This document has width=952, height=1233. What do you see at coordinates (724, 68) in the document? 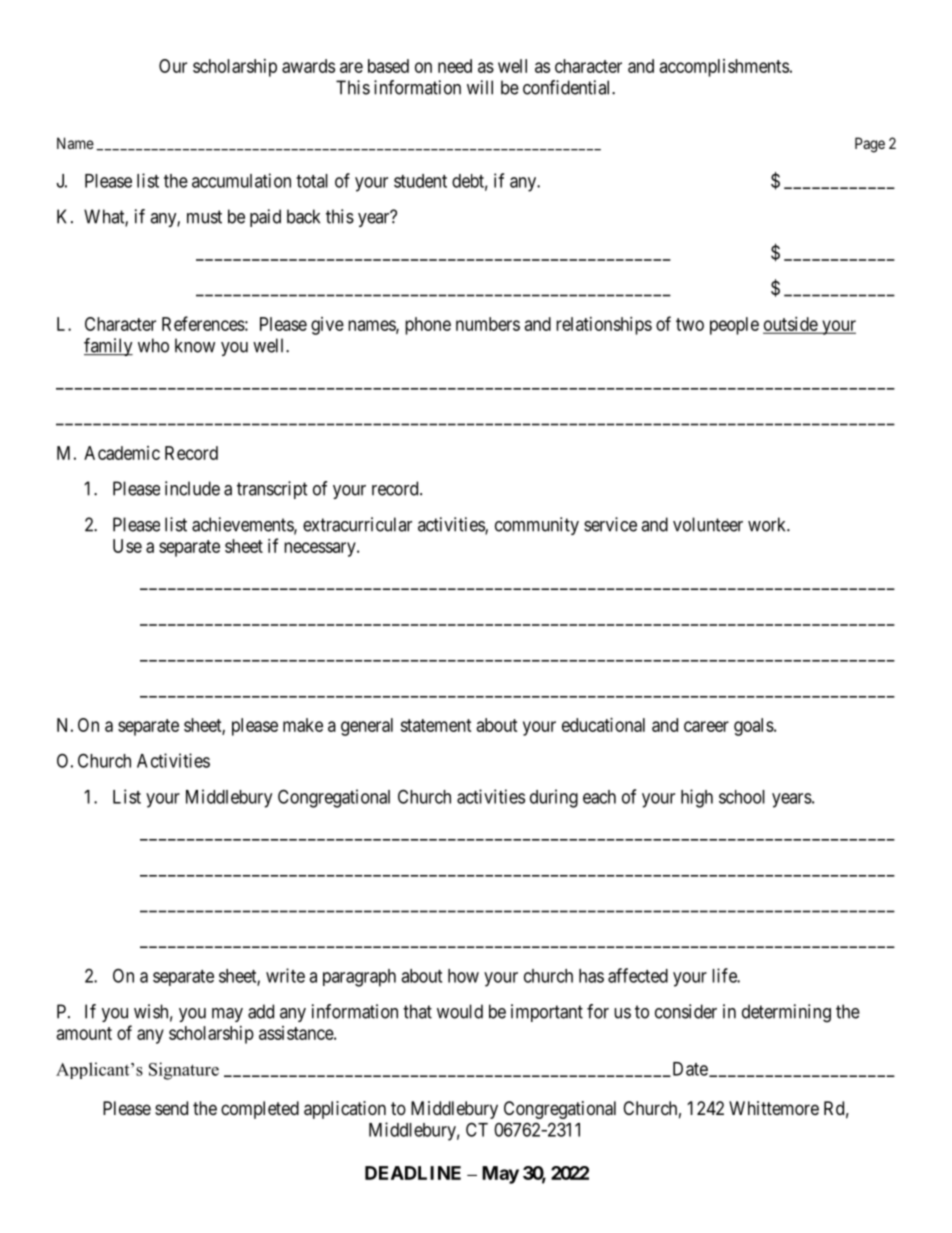
I see `accomplishments` at bounding box center [724, 68].
